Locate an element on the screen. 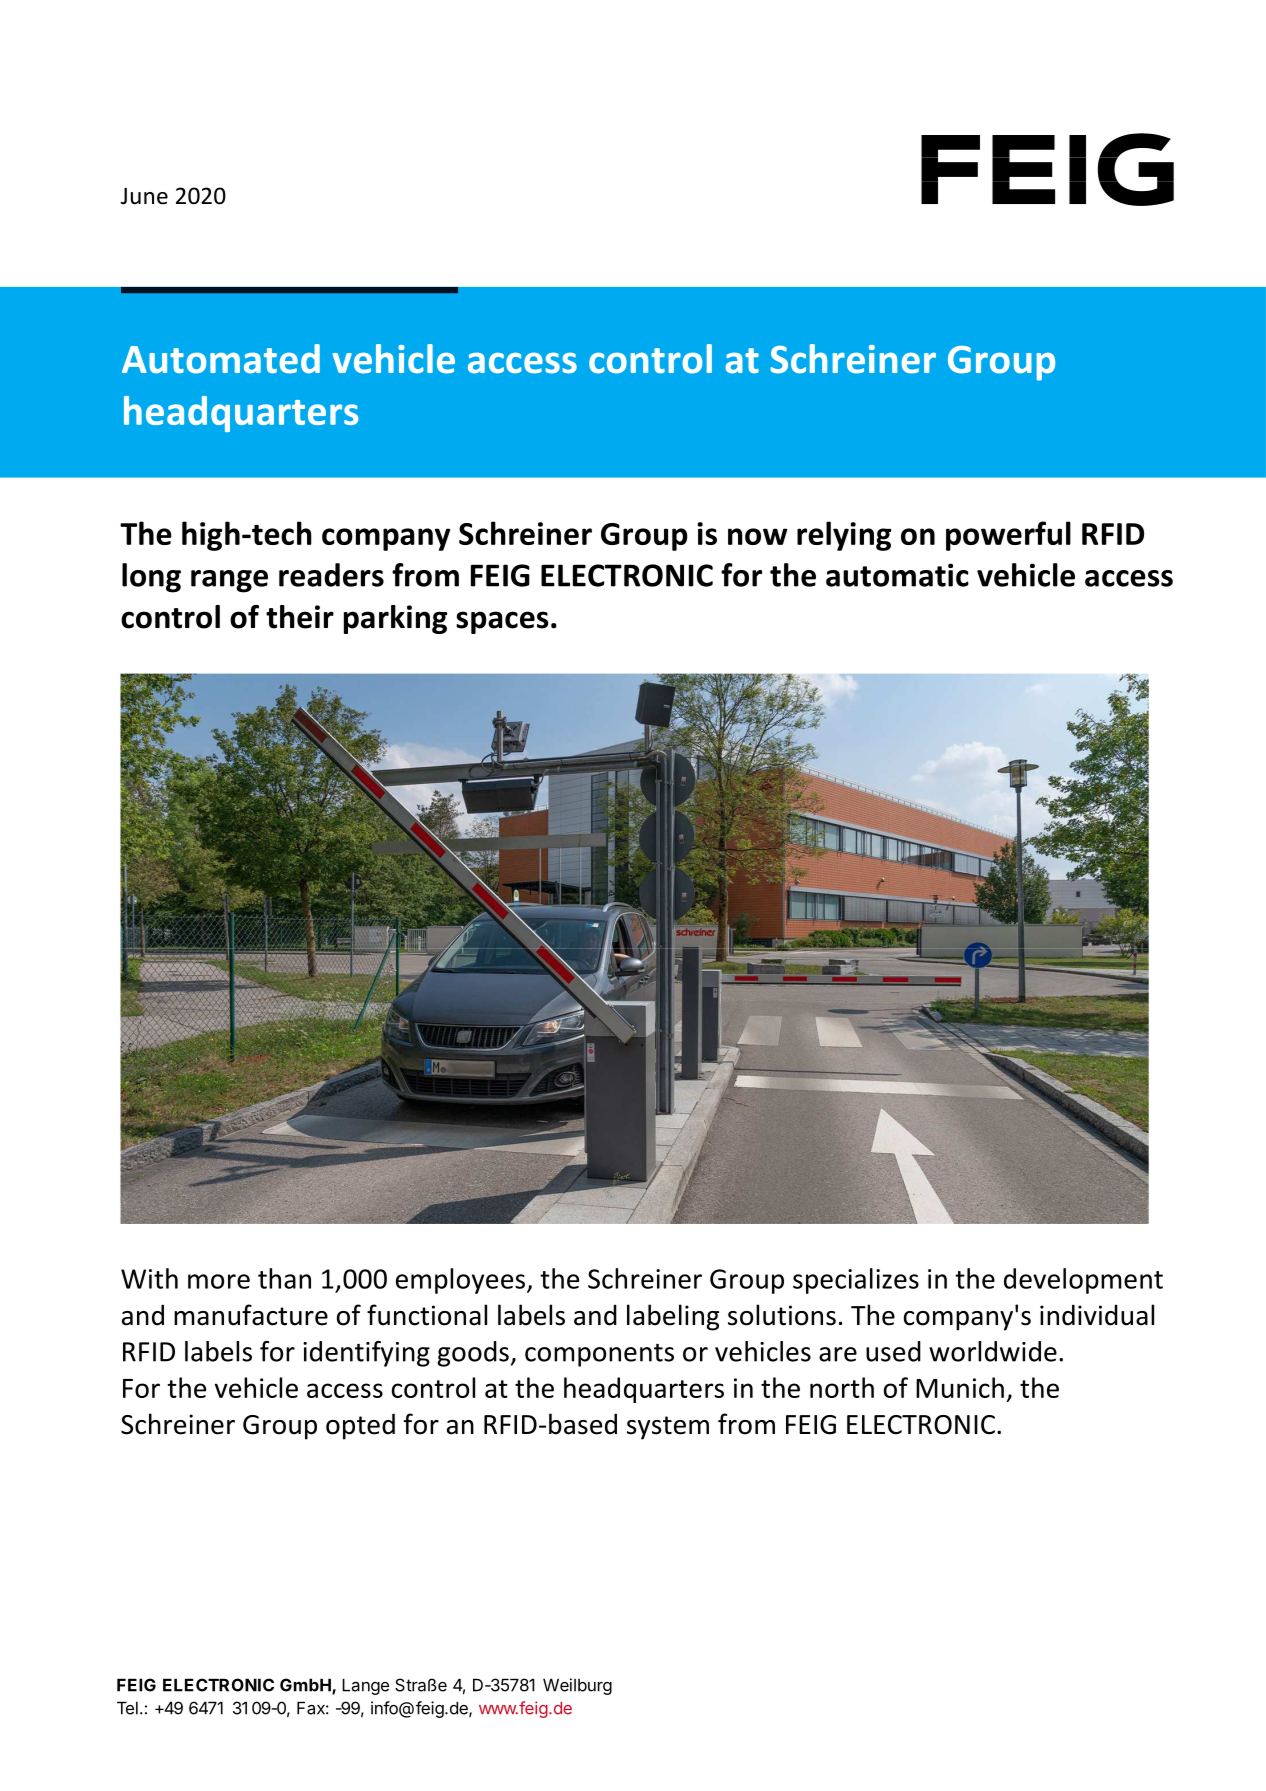 This screenshot has height=1791, width=1266. development is located at coordinates (1083, 1281).
